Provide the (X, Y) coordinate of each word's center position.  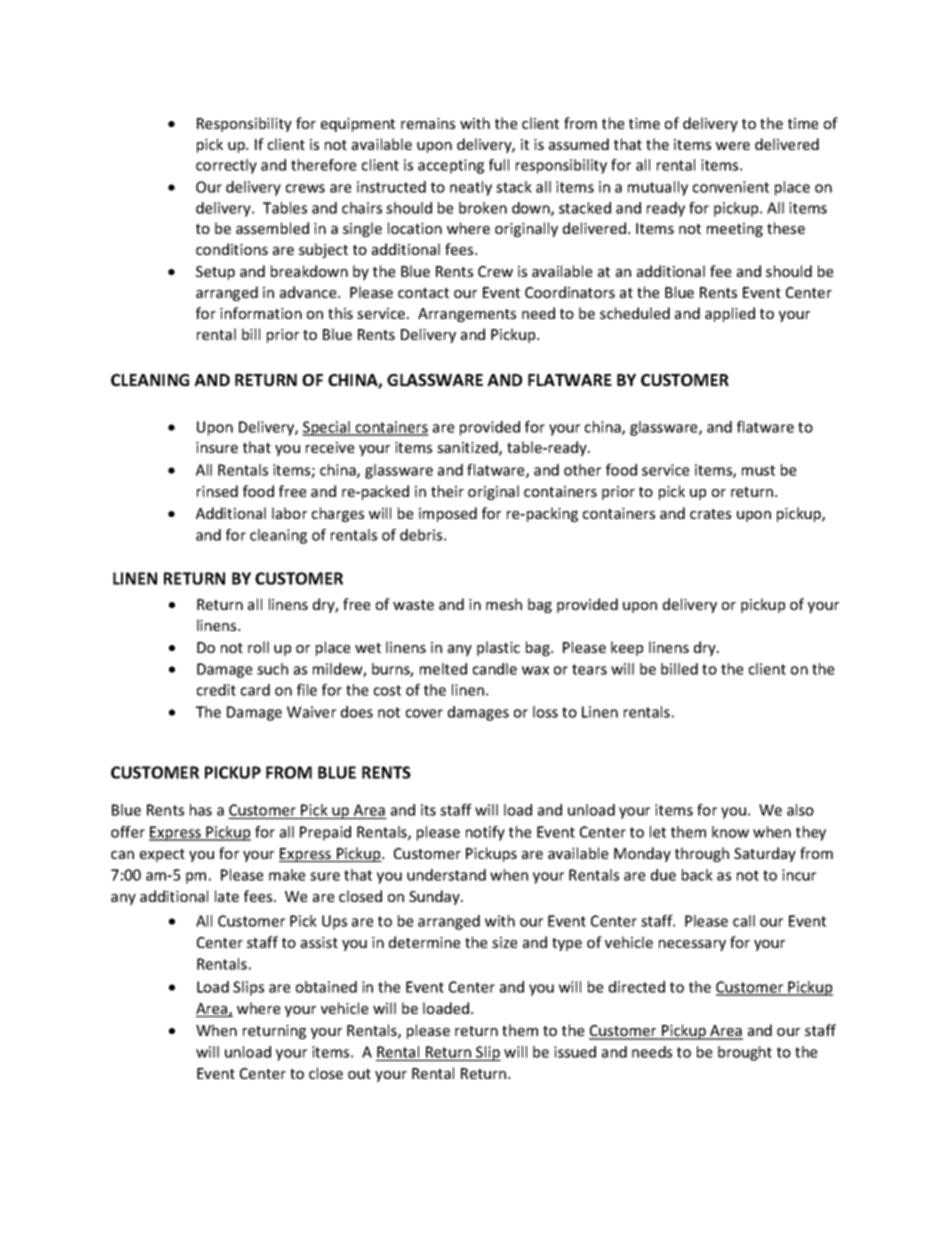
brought (745, 1053)
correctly (226, 166)
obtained (326, 987)
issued (575, 1052)
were (733, 146)
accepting (451, 166)
